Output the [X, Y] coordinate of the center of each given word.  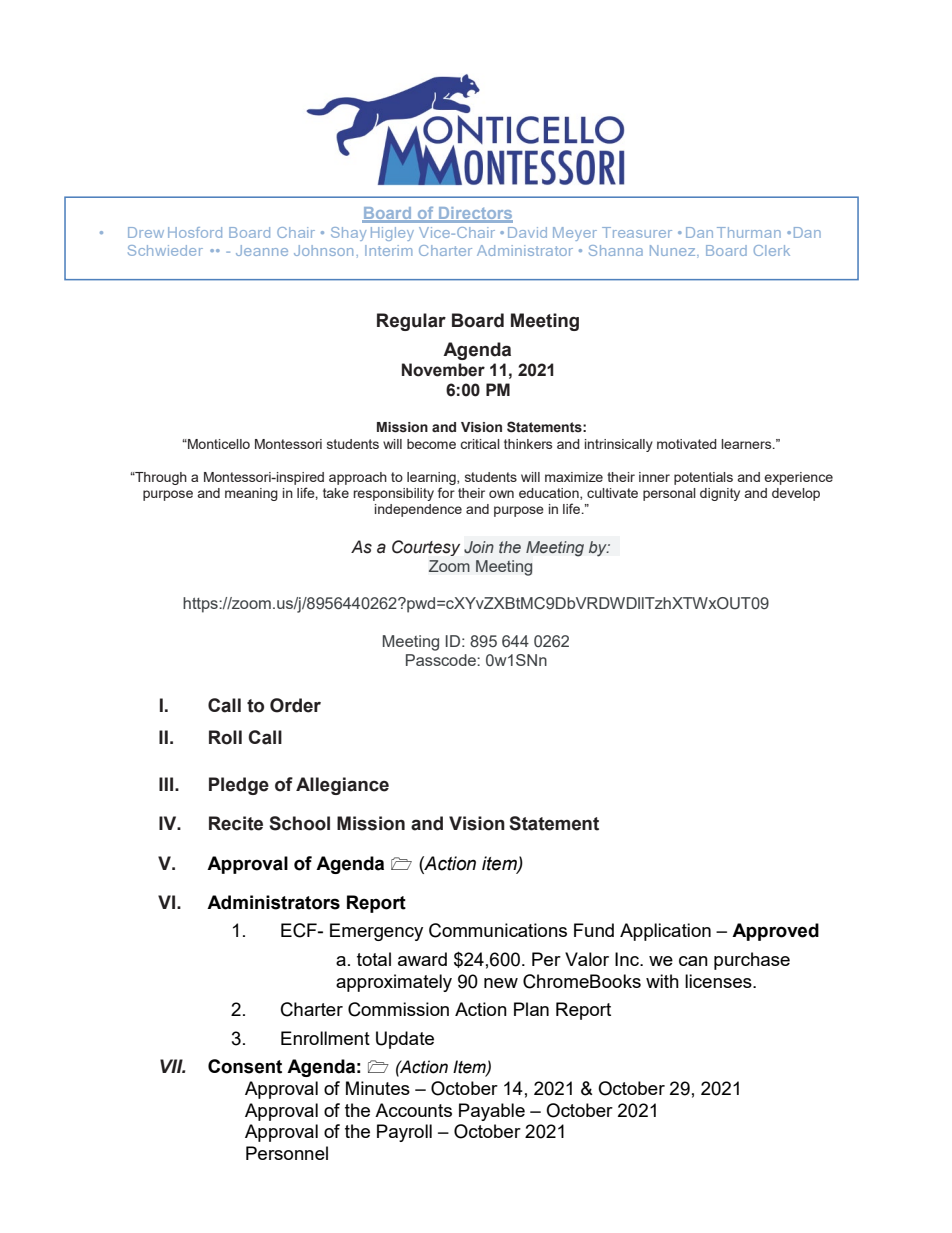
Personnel [287, 1153]
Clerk [772, 250]
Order [295, 705]
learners [747, 444]
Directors [475, 214]
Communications [498, 930]
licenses [719, 981]
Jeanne [262, 250]
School [299, 823]
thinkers [528, 444]
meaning [251, 494]
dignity [720, 494]
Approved [775, 932]
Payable [492, 1112]
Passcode [442, 660]
